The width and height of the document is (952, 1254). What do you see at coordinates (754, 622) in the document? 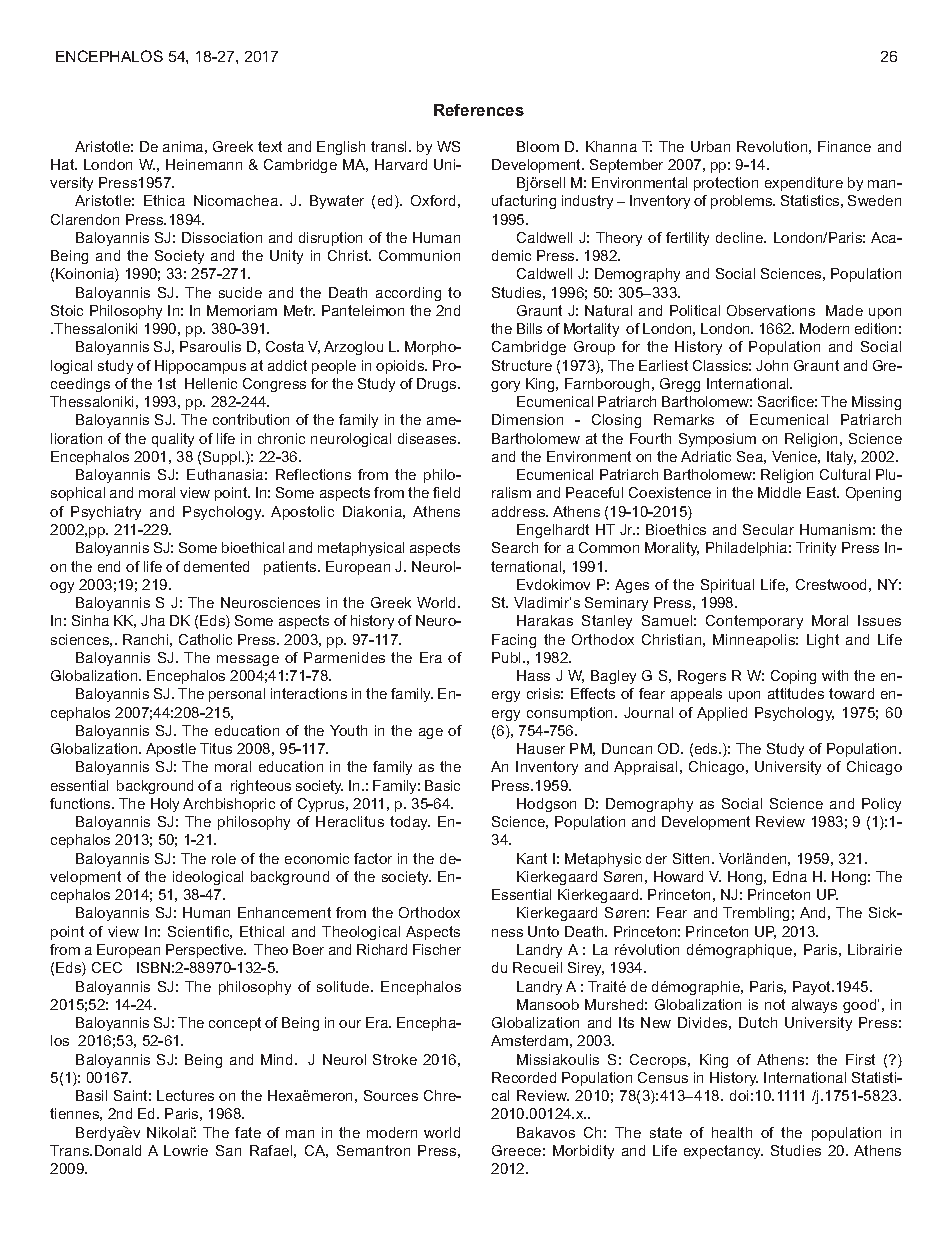
I see `Contemporary` at bounding box center [754, 622].
